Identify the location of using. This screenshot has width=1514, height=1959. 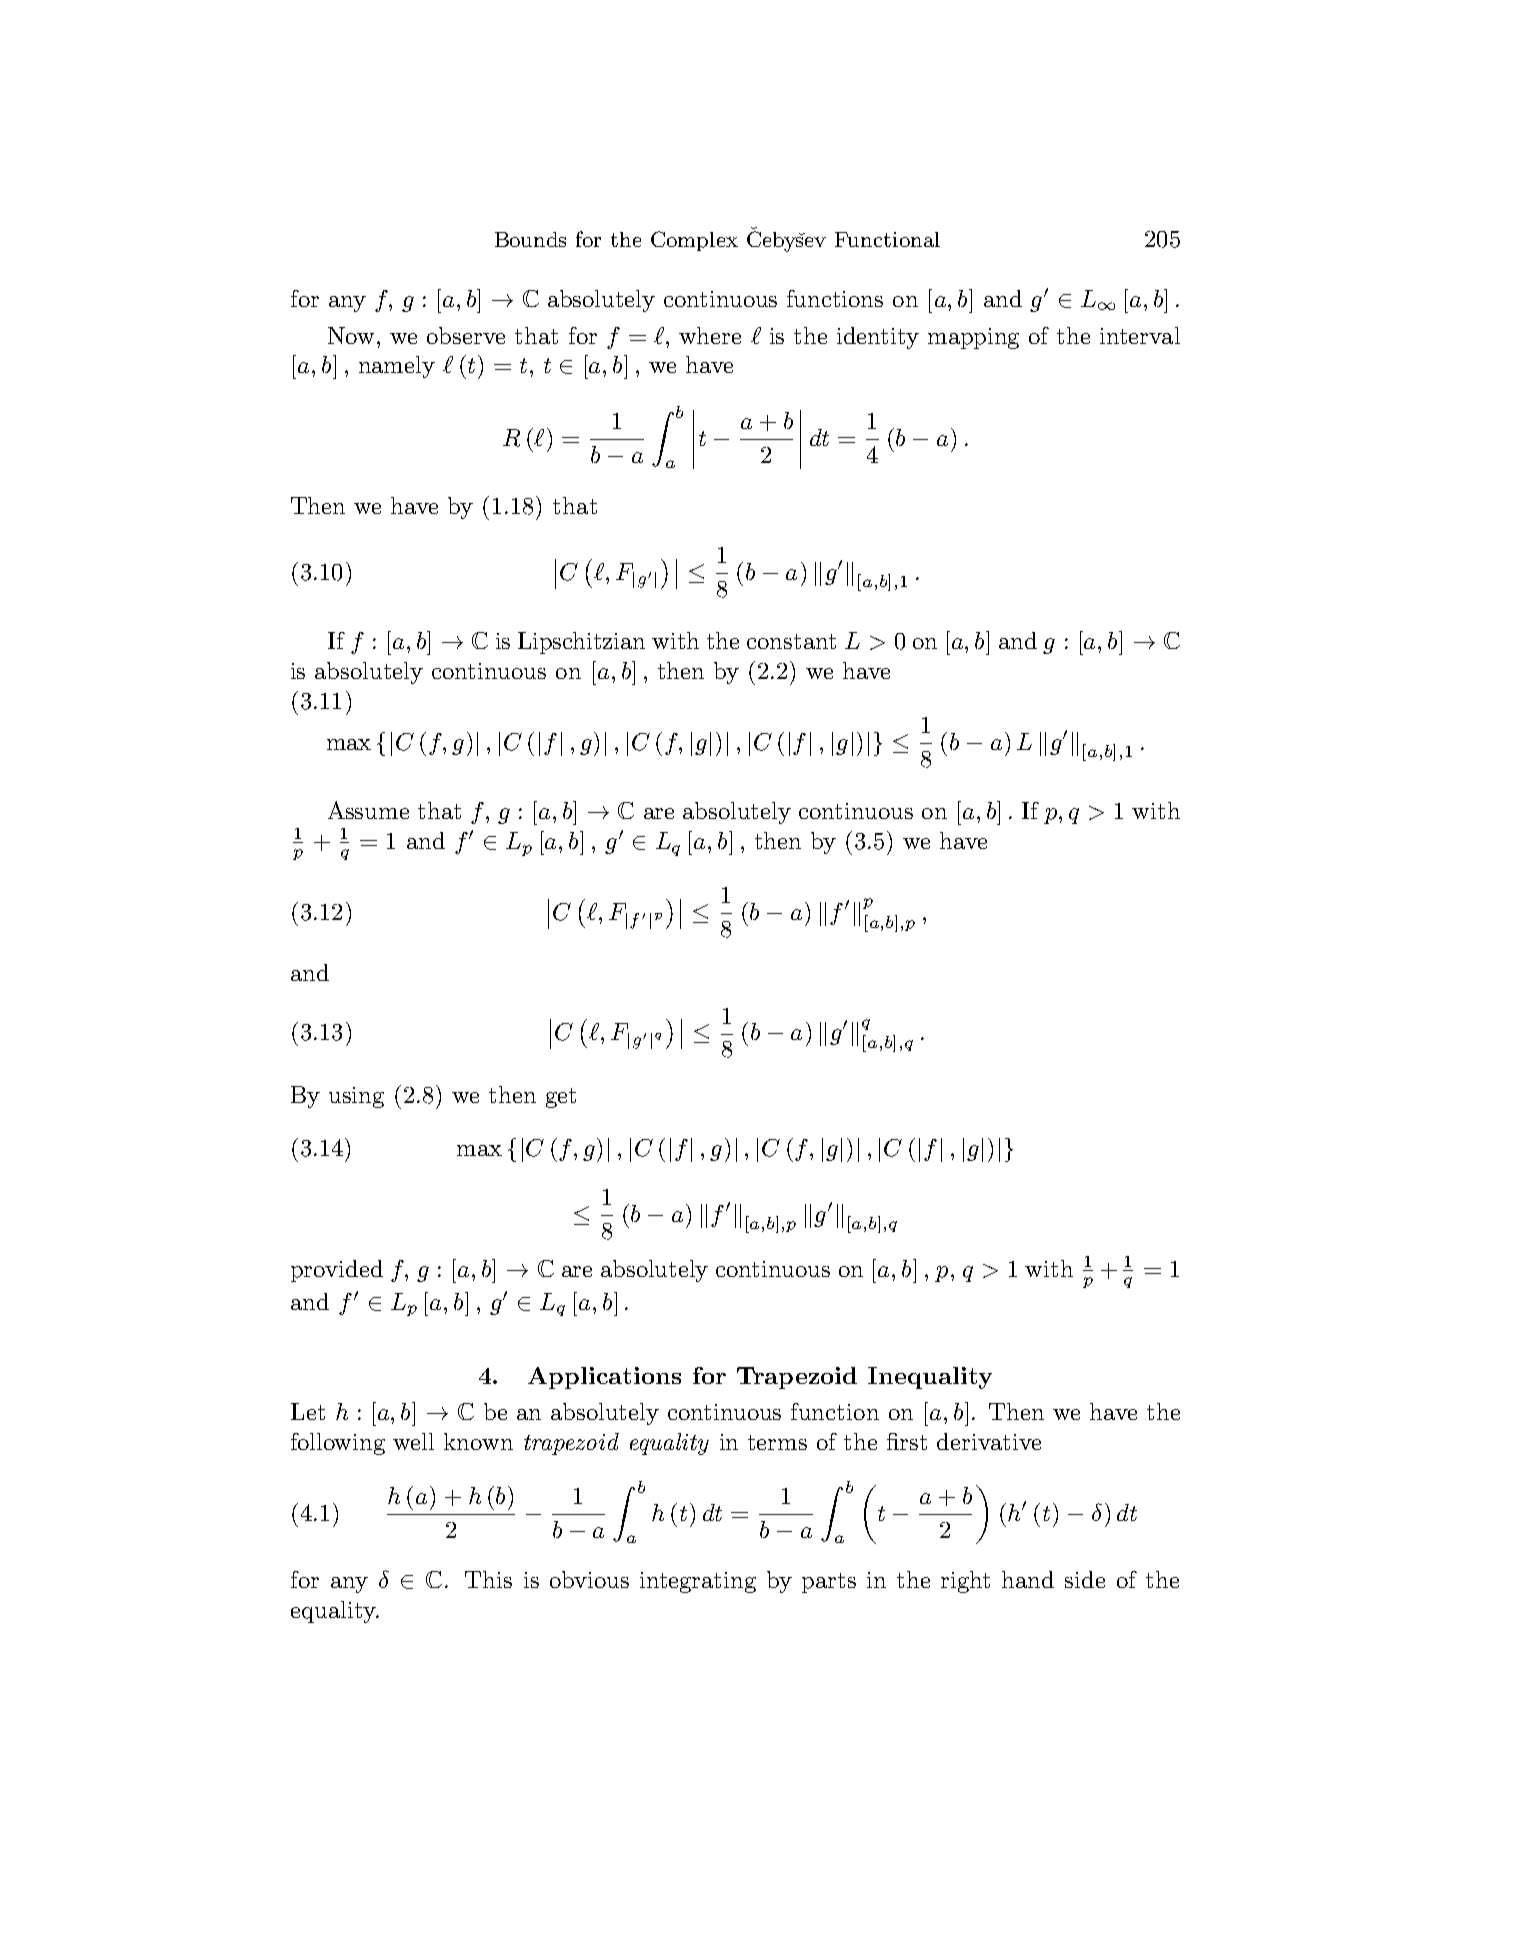
(356, 1097).
